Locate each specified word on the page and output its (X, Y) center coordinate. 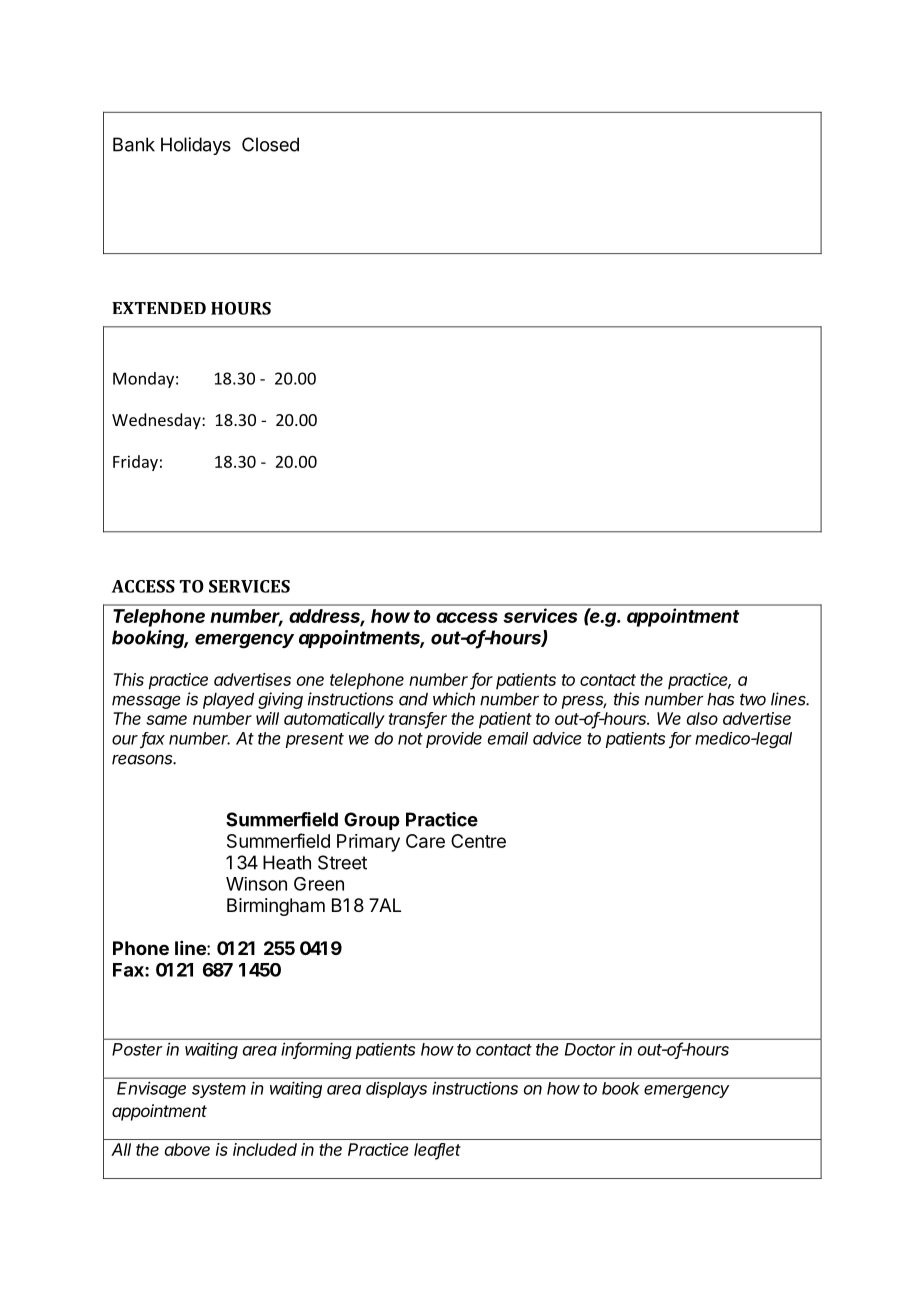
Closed (270, 144)
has (720, 699)
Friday (135, 463)
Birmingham (276, 907)
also (702, 718)
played (228, 701)
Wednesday (157, 421)
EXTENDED (159, 308)
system (219, 1090)
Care (425, 841)
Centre (478, 841)
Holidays (196, 146)
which (454, 699)
